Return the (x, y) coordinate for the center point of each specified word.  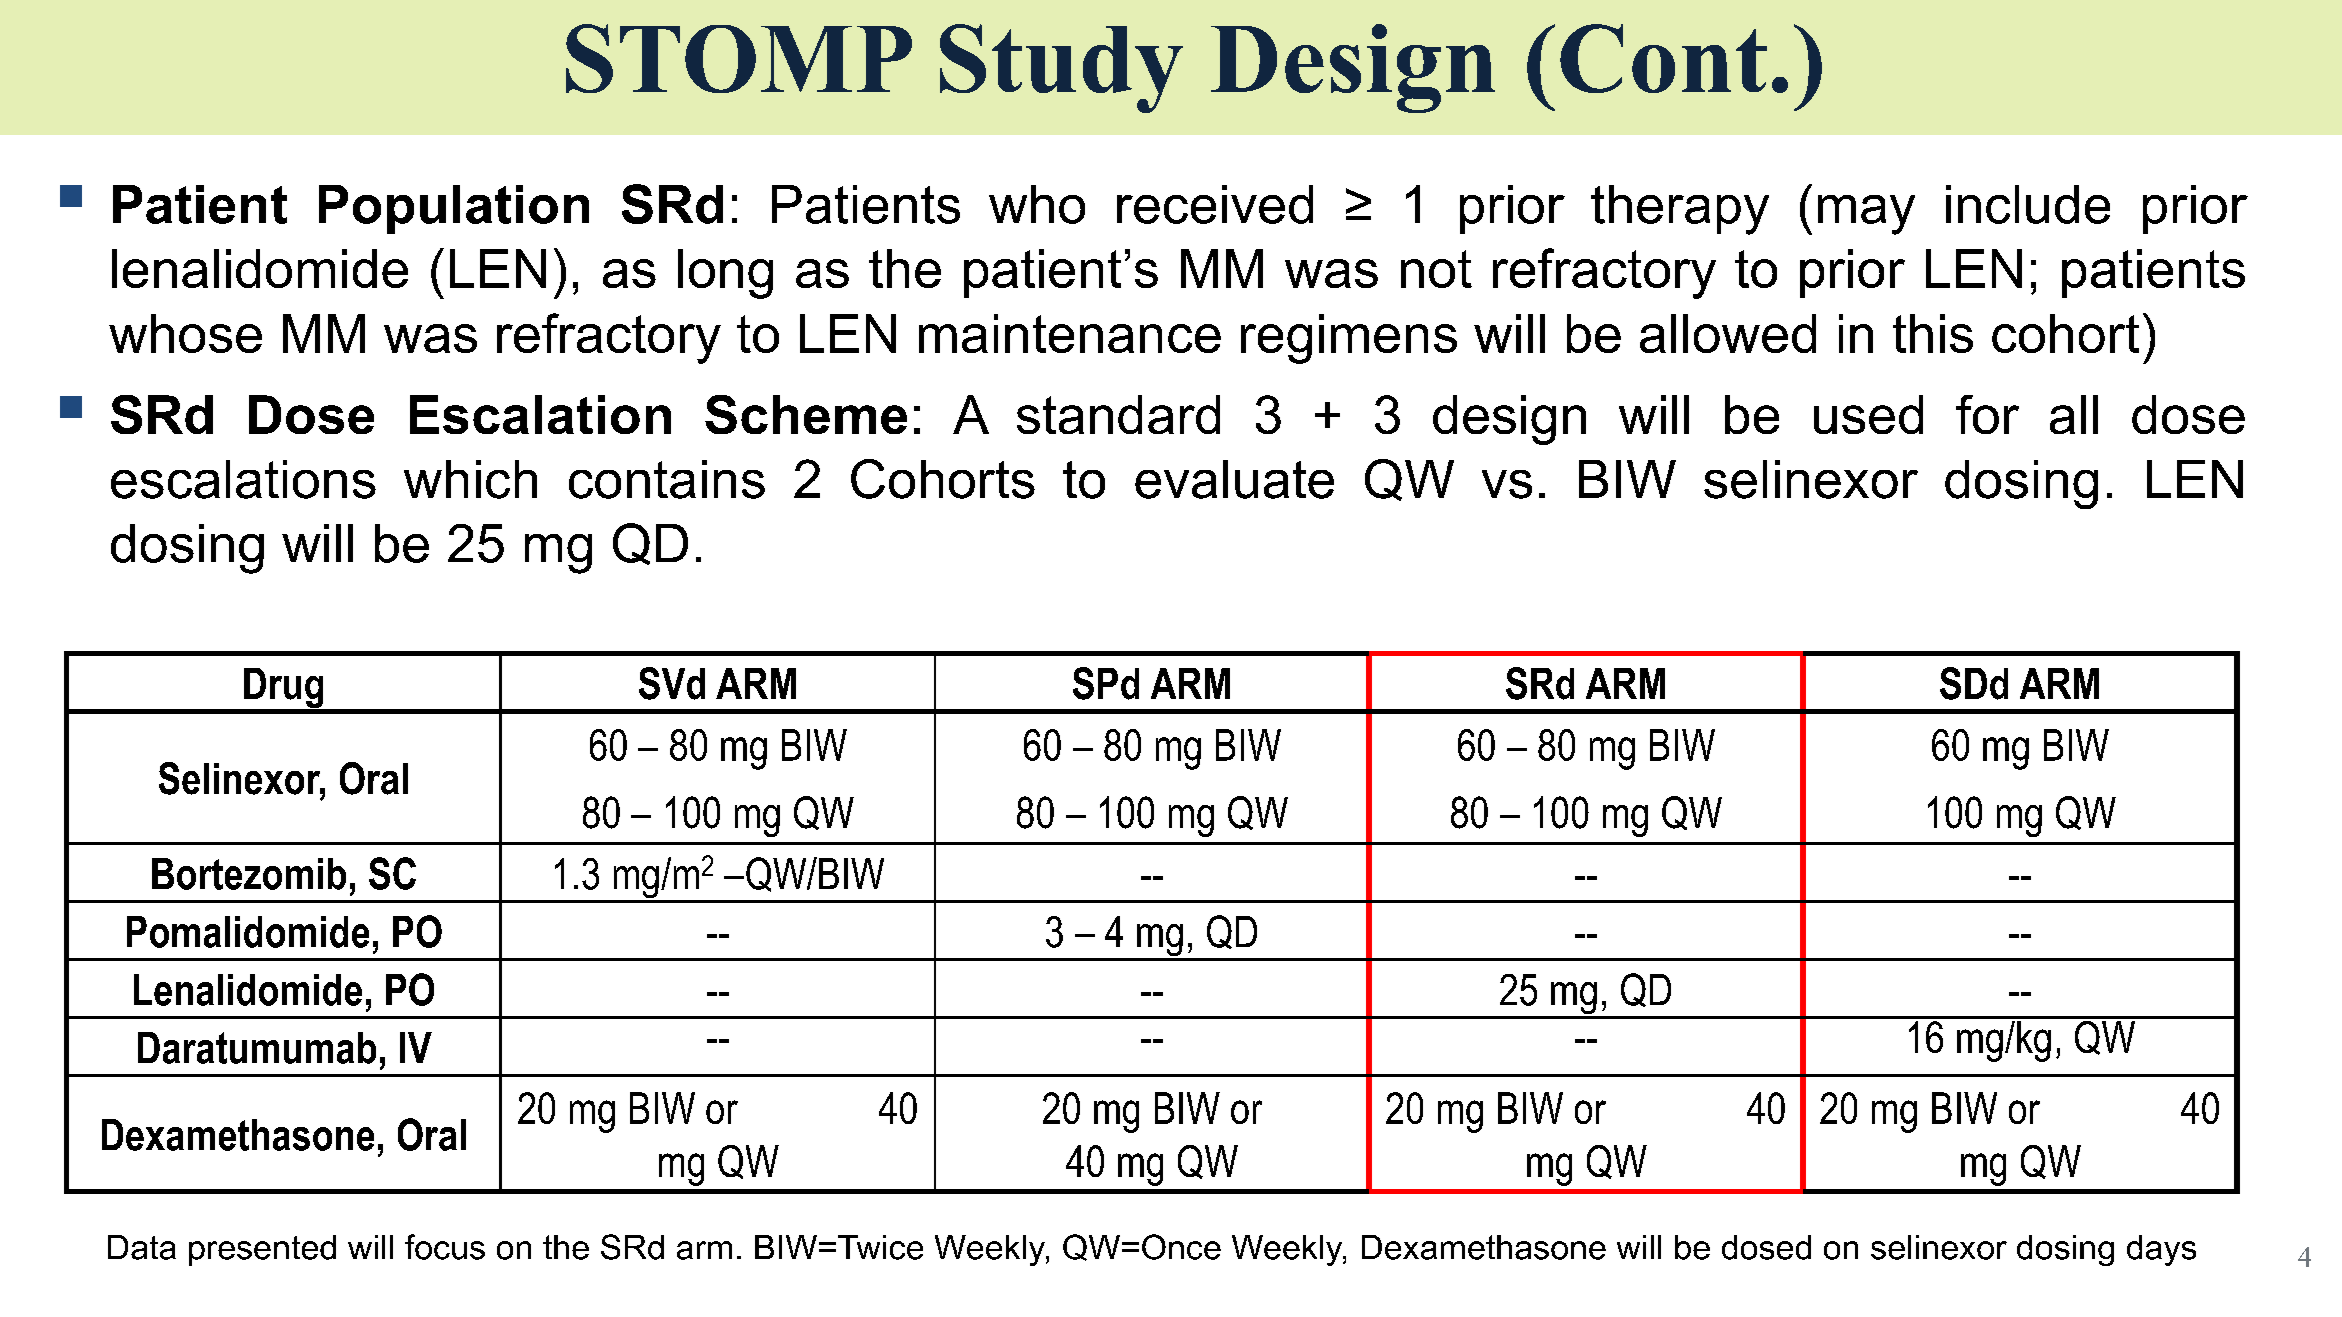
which (470, 479)
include (2028, 204)
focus (445, 1247)
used (1868, 414)
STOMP (739, 58)
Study (1061, 68)
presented (262, 1250)
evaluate (1234, 479)
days (2161, 1250)
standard (1118, 414)
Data (142, 1247)
